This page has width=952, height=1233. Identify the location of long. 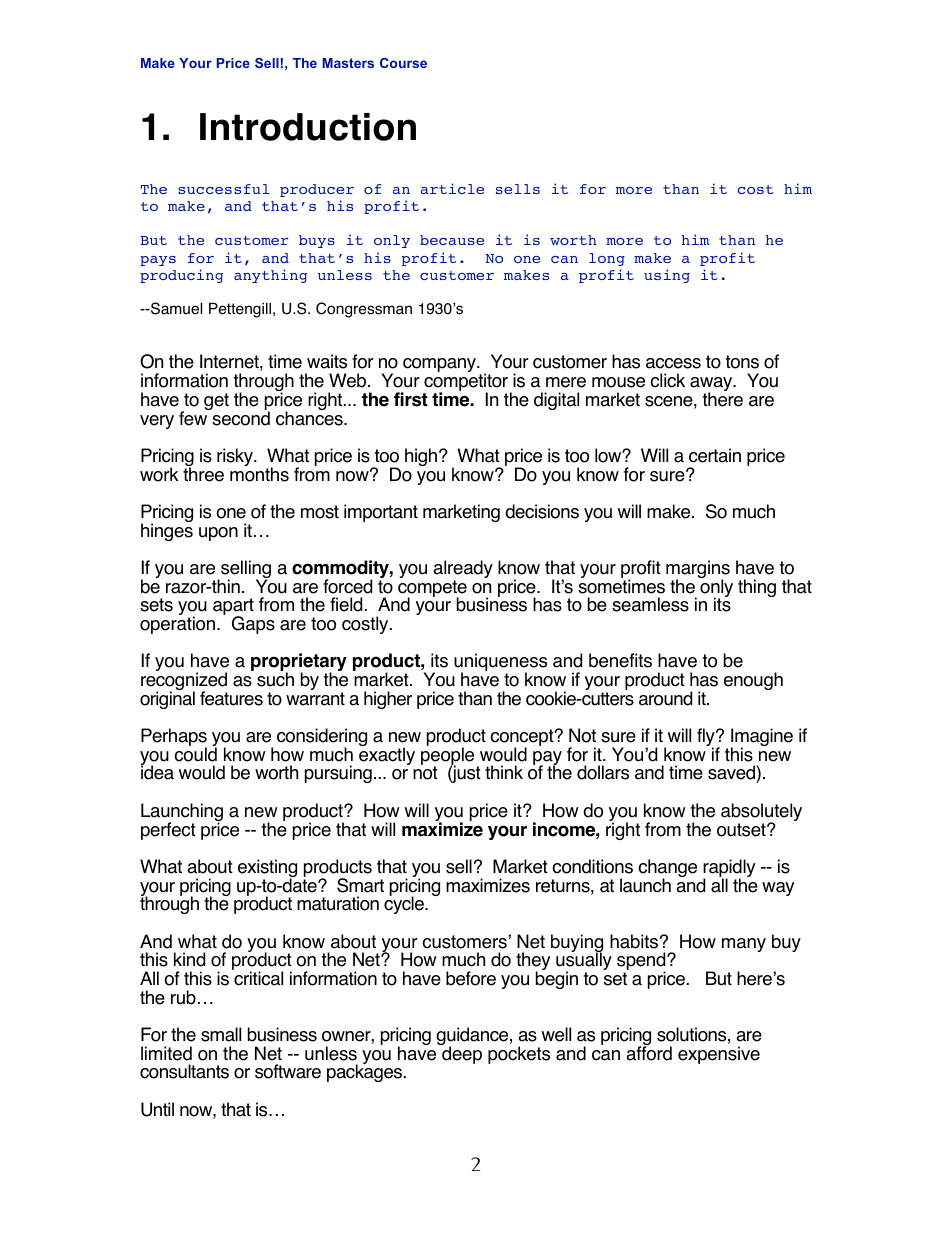
(607, 259).
